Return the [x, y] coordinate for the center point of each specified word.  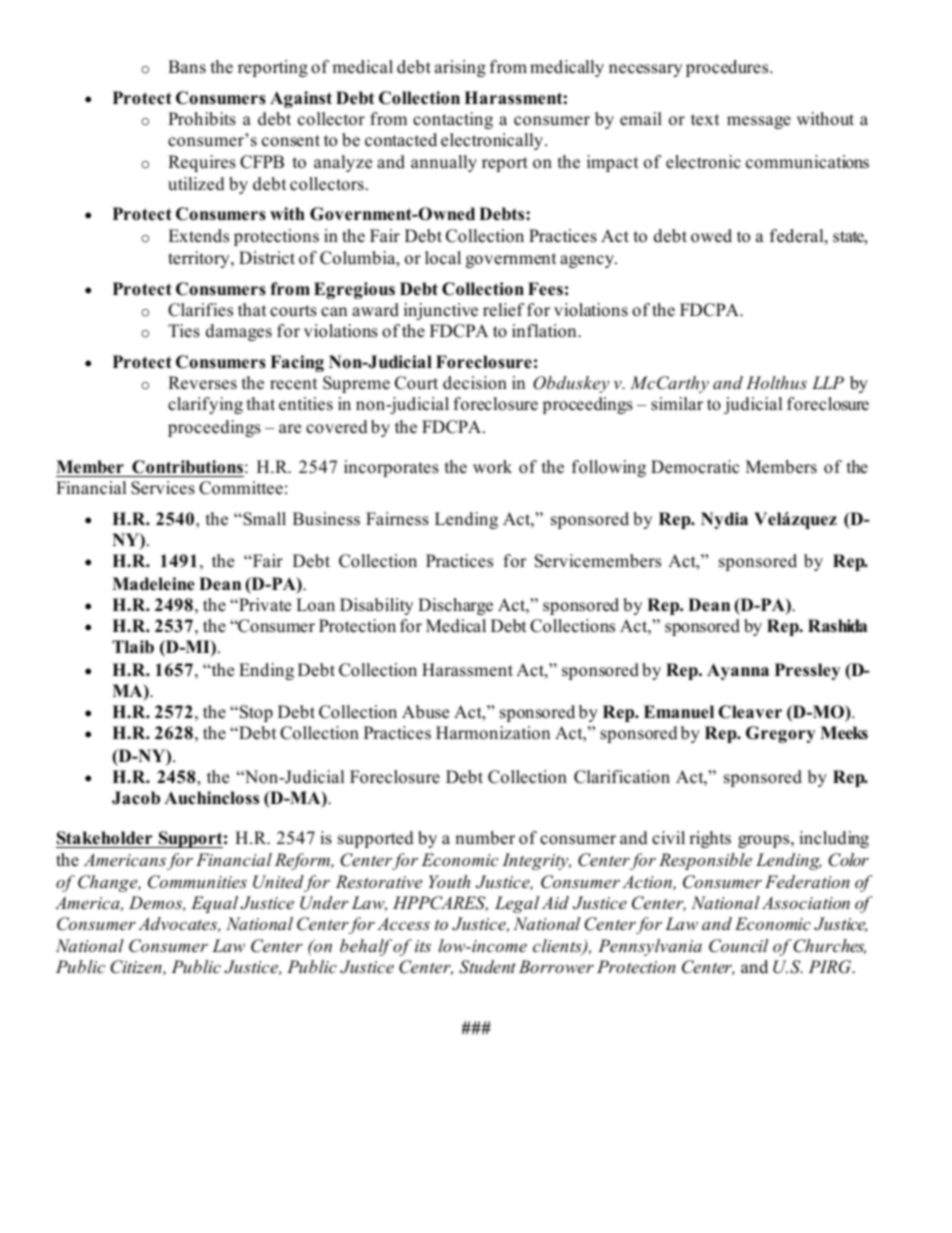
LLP [828, 382]
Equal [214, 904]
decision [475, 383]
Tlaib [133, 647]
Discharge [455, 606]
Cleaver [750, 712]
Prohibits [202, 119]
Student [487, 967]
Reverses [202, 383]
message [759, 122]
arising [460, 68]
